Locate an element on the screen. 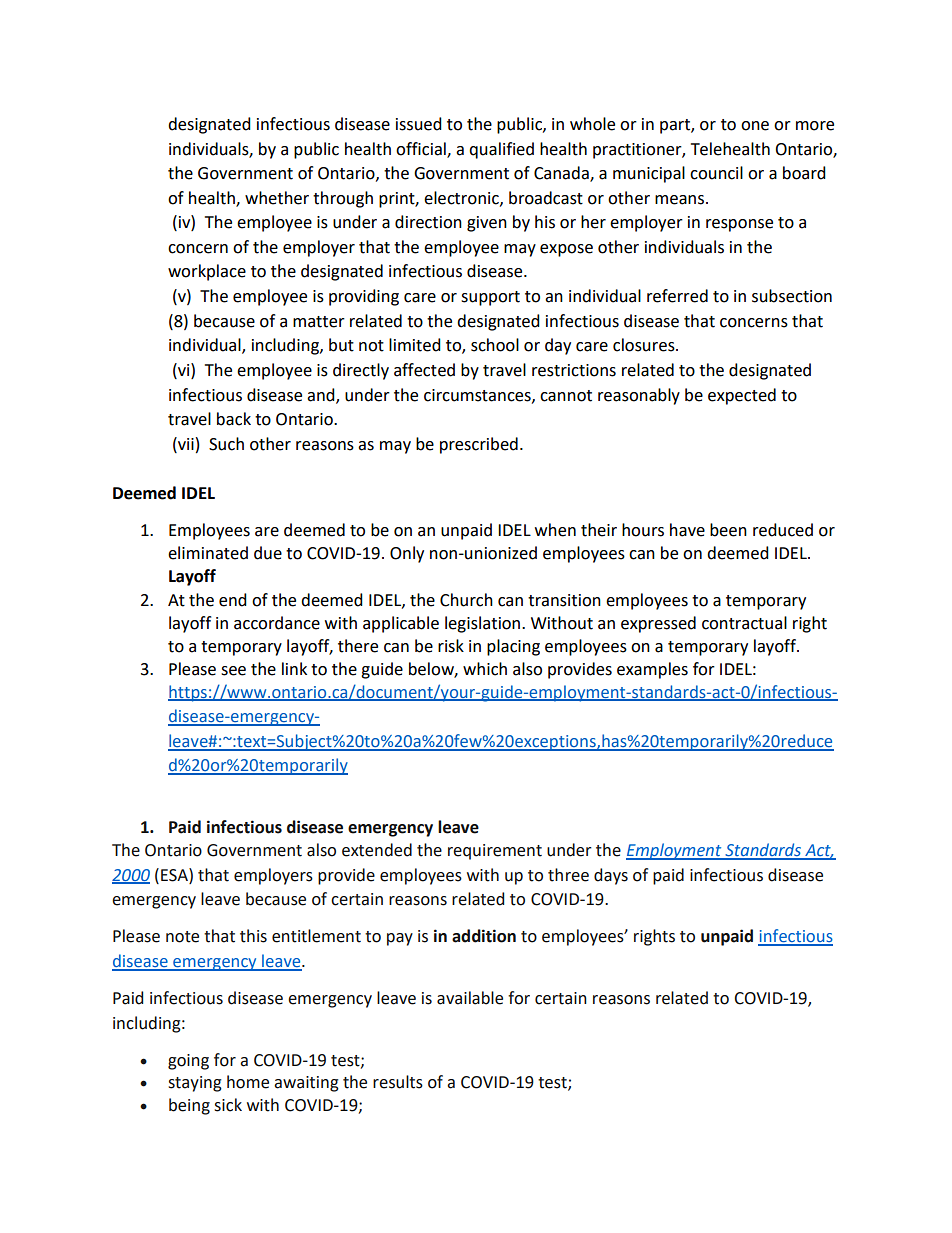  qualified is located at coordinates (501, 150).
